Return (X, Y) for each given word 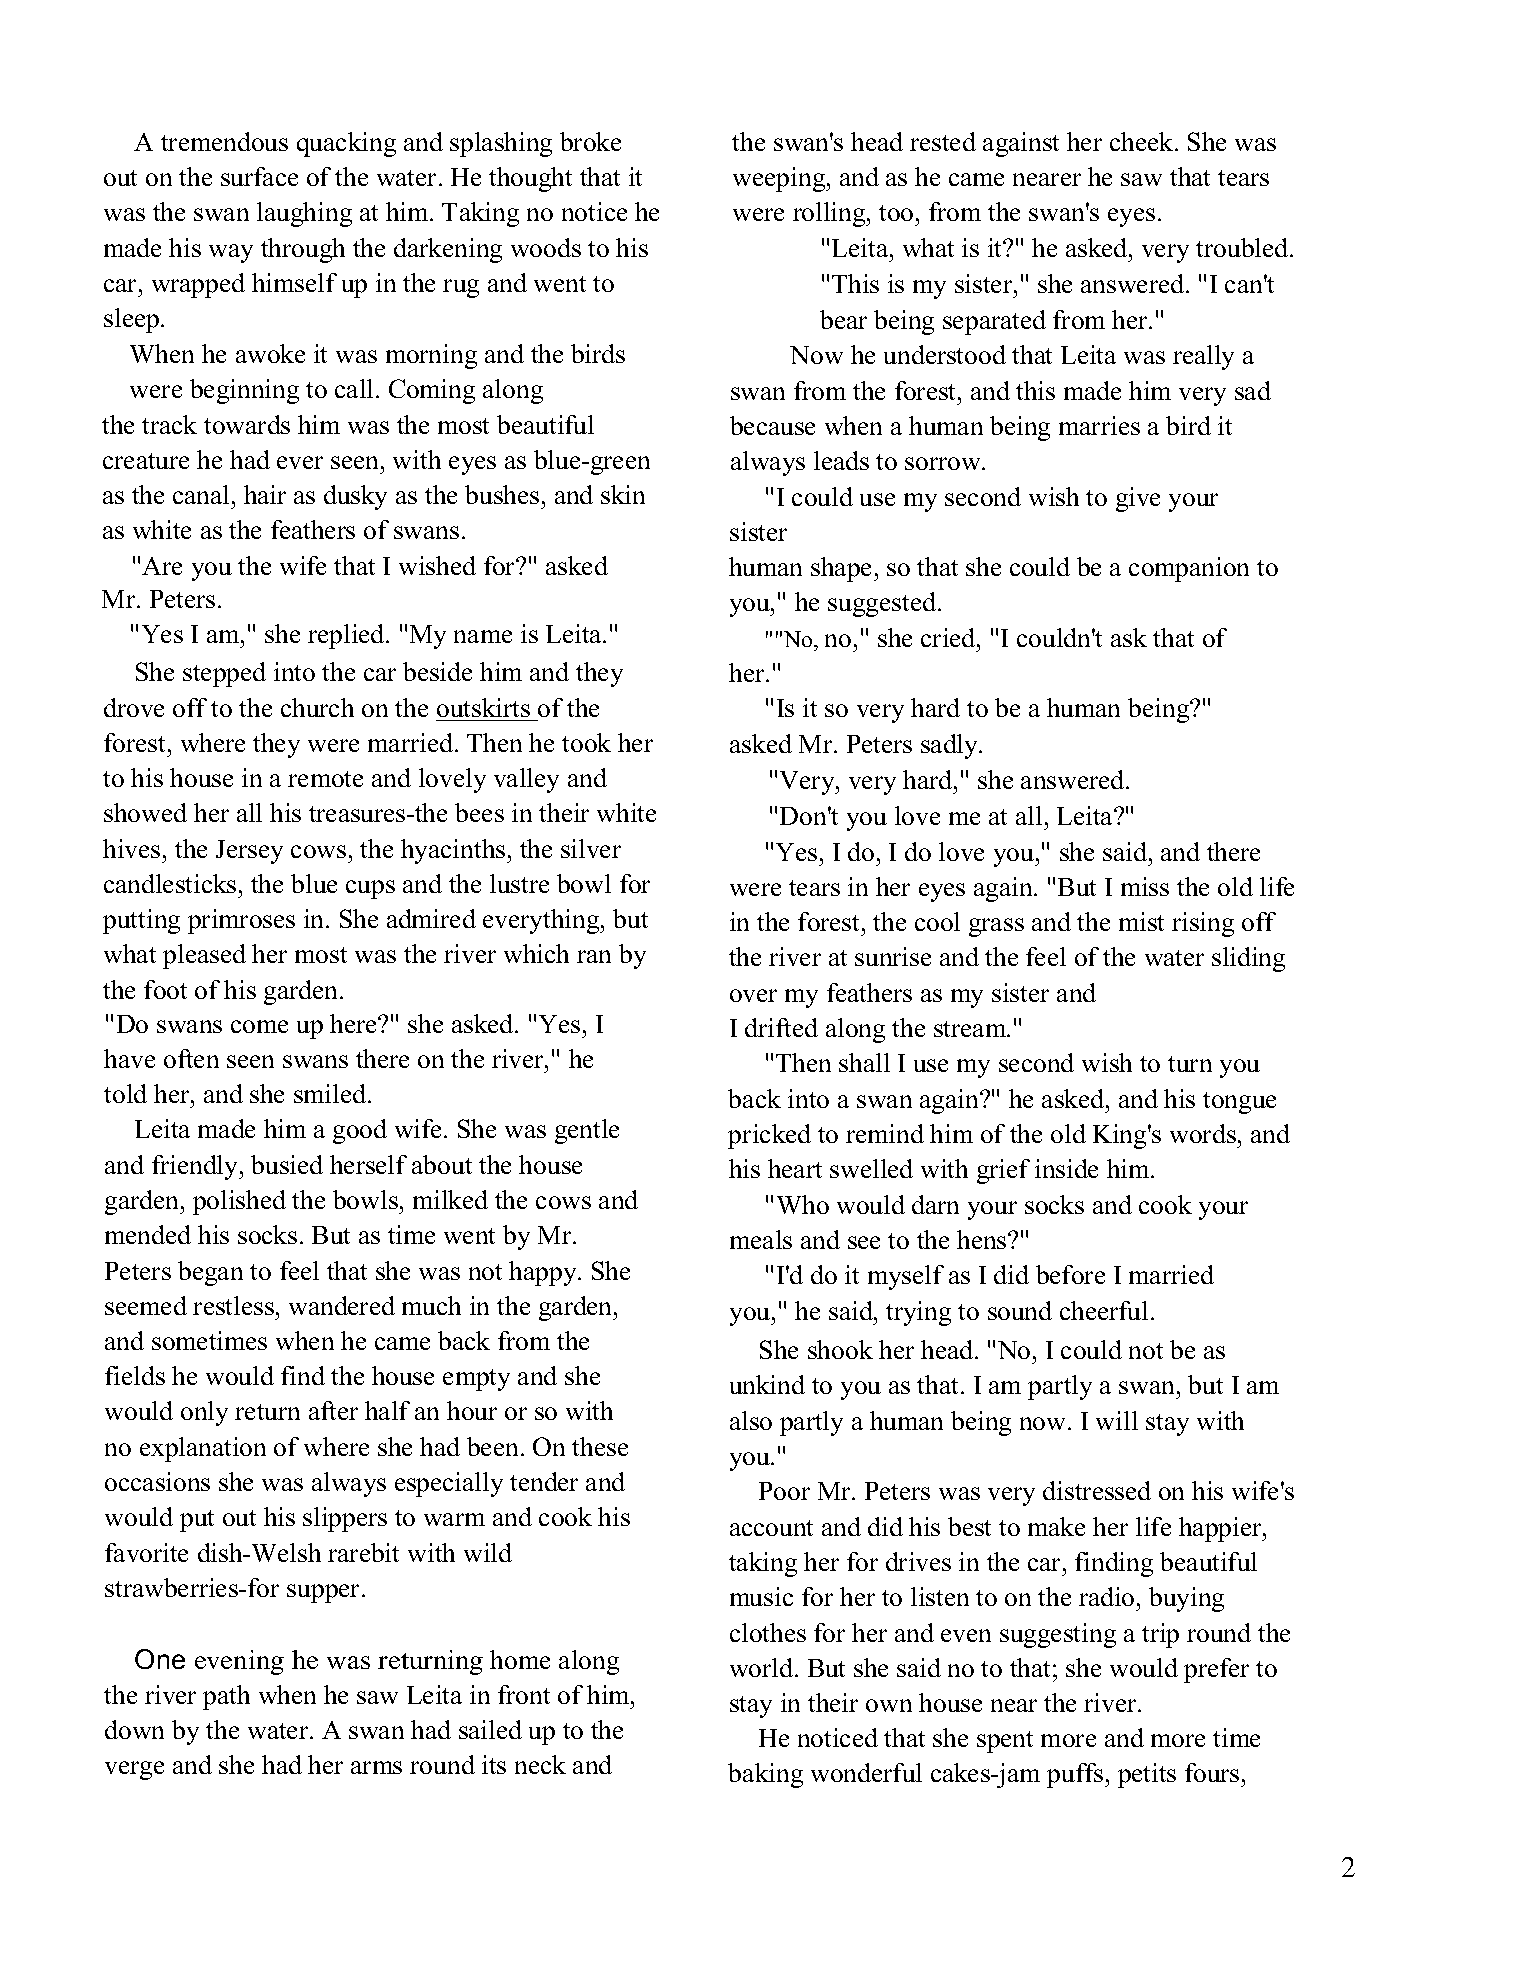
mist (1141, 921)
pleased (204, 956)
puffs (1076, 1775)
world (763, 1667)
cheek (1143, 141)
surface (259, 176)
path (226, 1697)
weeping (780, 179)
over (753, 995)
